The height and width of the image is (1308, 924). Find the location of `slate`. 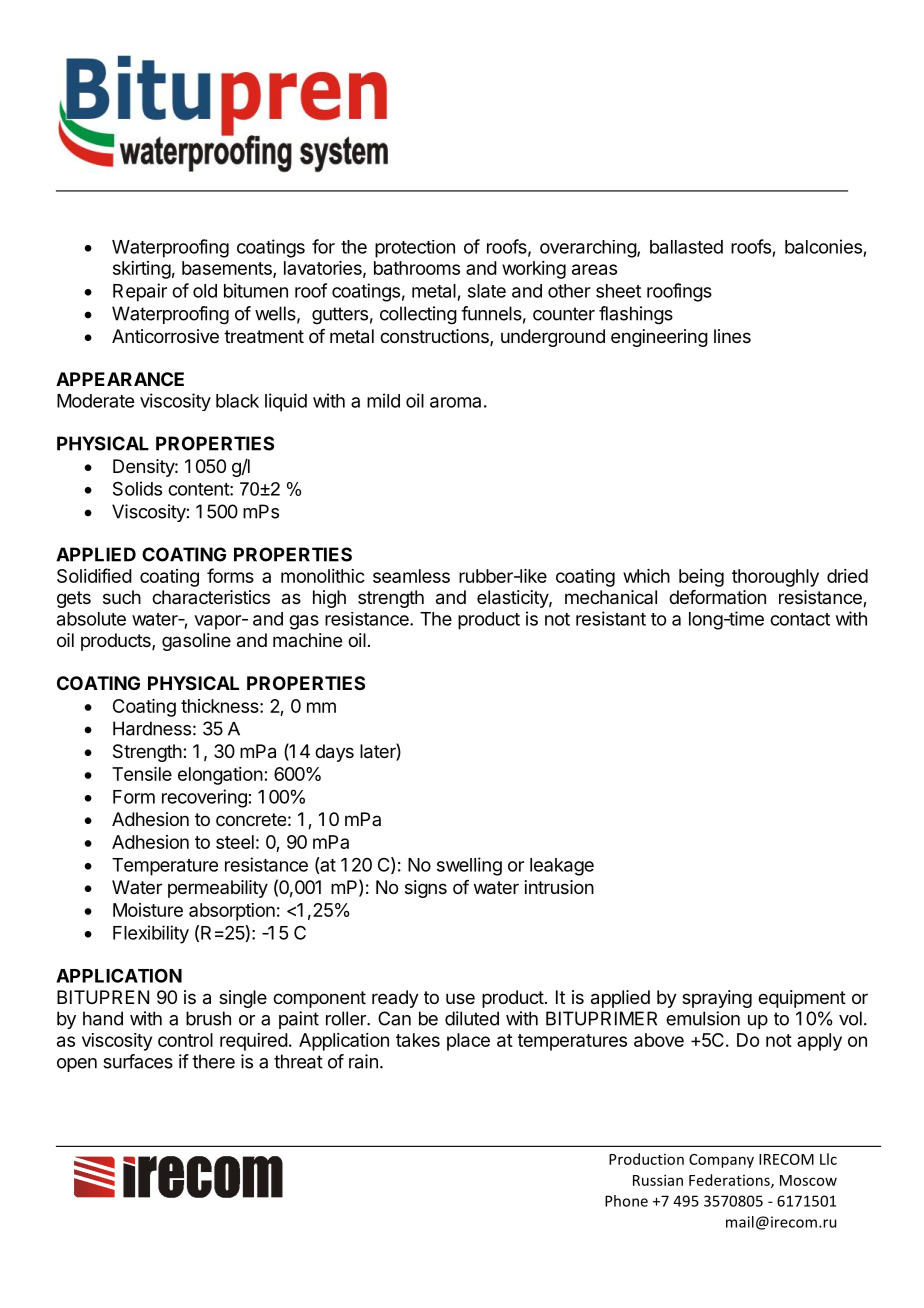

slate is located at coordinates (487, 291).
